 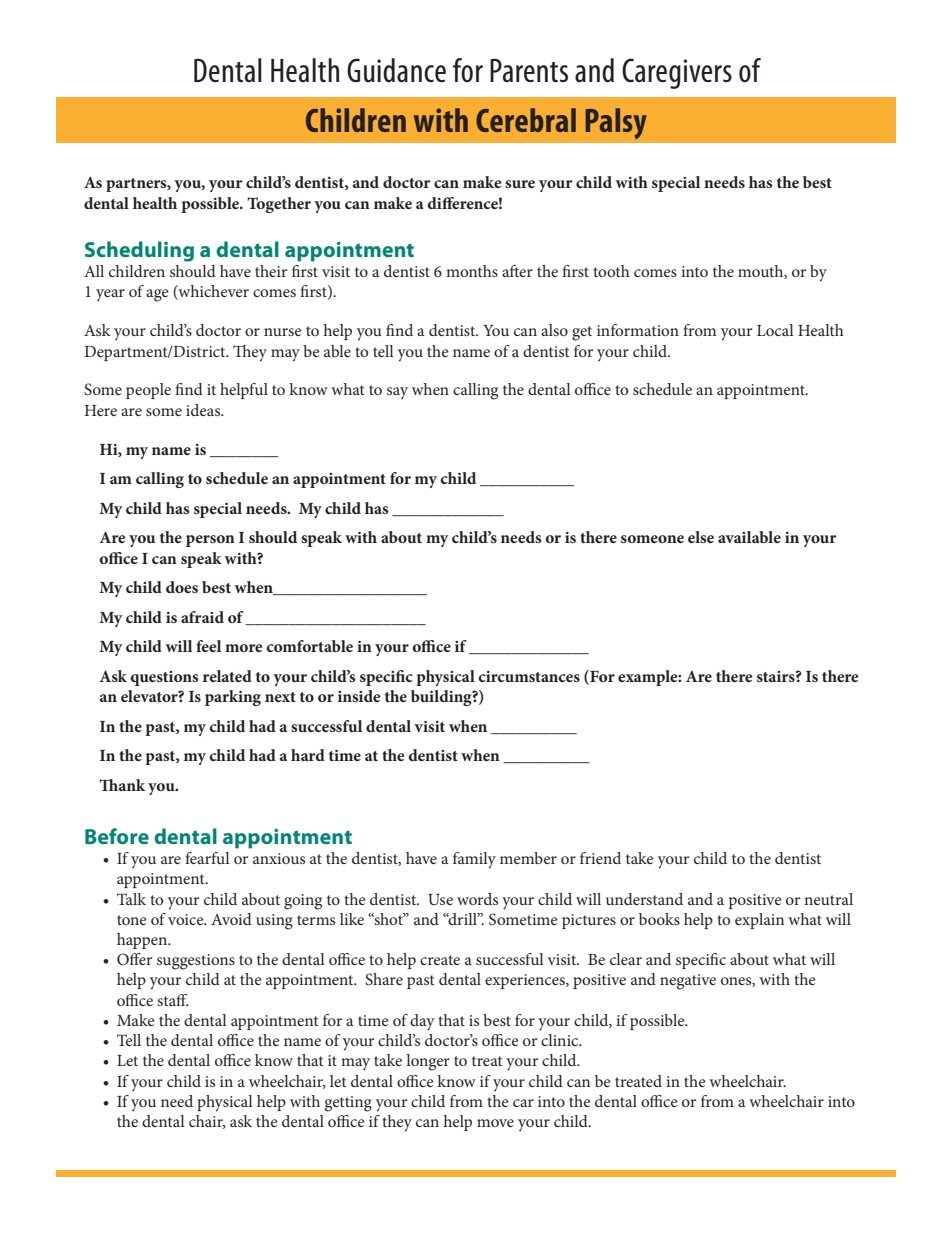 What do you see at coordinates (173, 1000) in the screenshot?
I see `staff` at bounding box center [173, 1000].
